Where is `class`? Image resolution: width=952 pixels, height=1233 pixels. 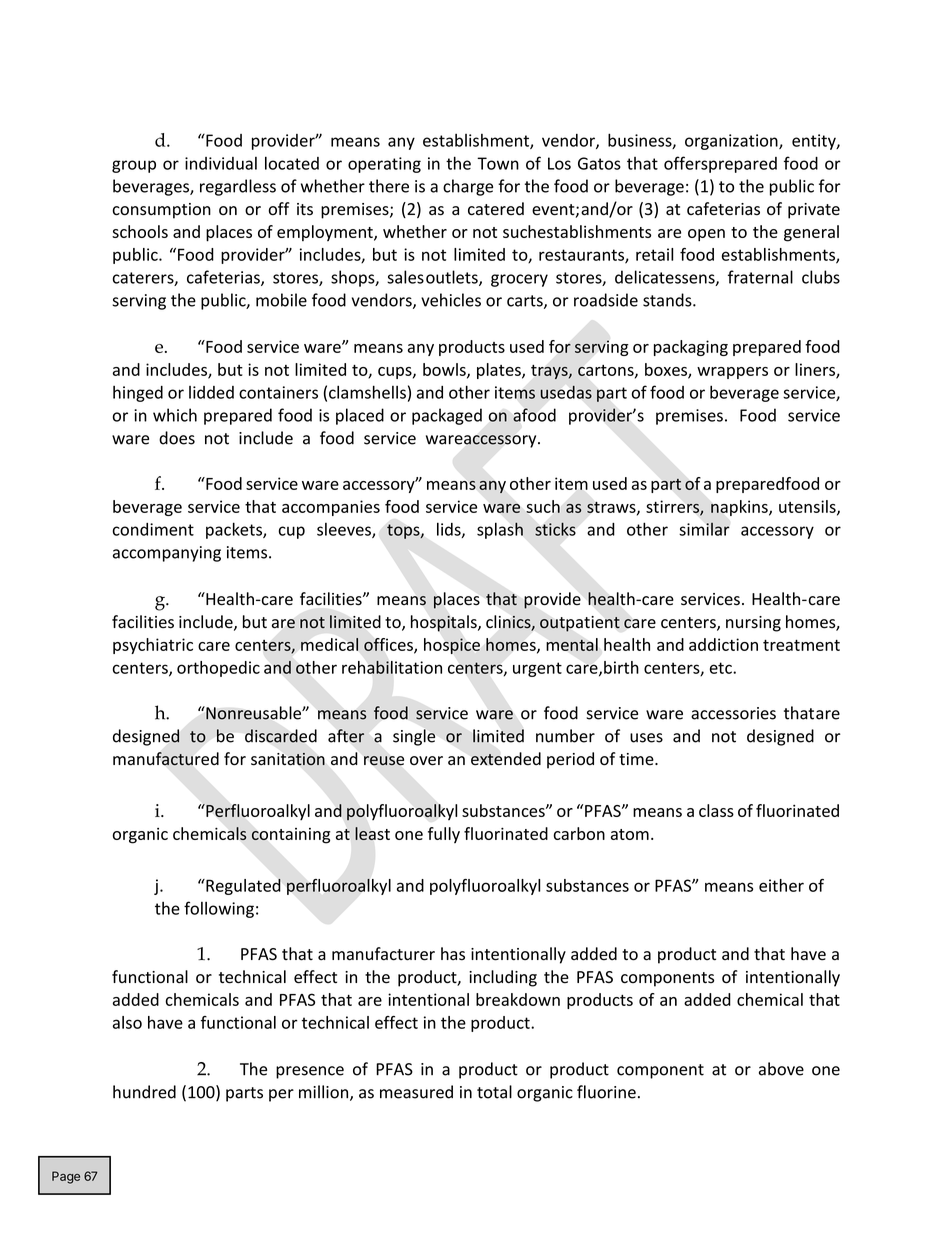 class is located at coordinates (716, 810).
